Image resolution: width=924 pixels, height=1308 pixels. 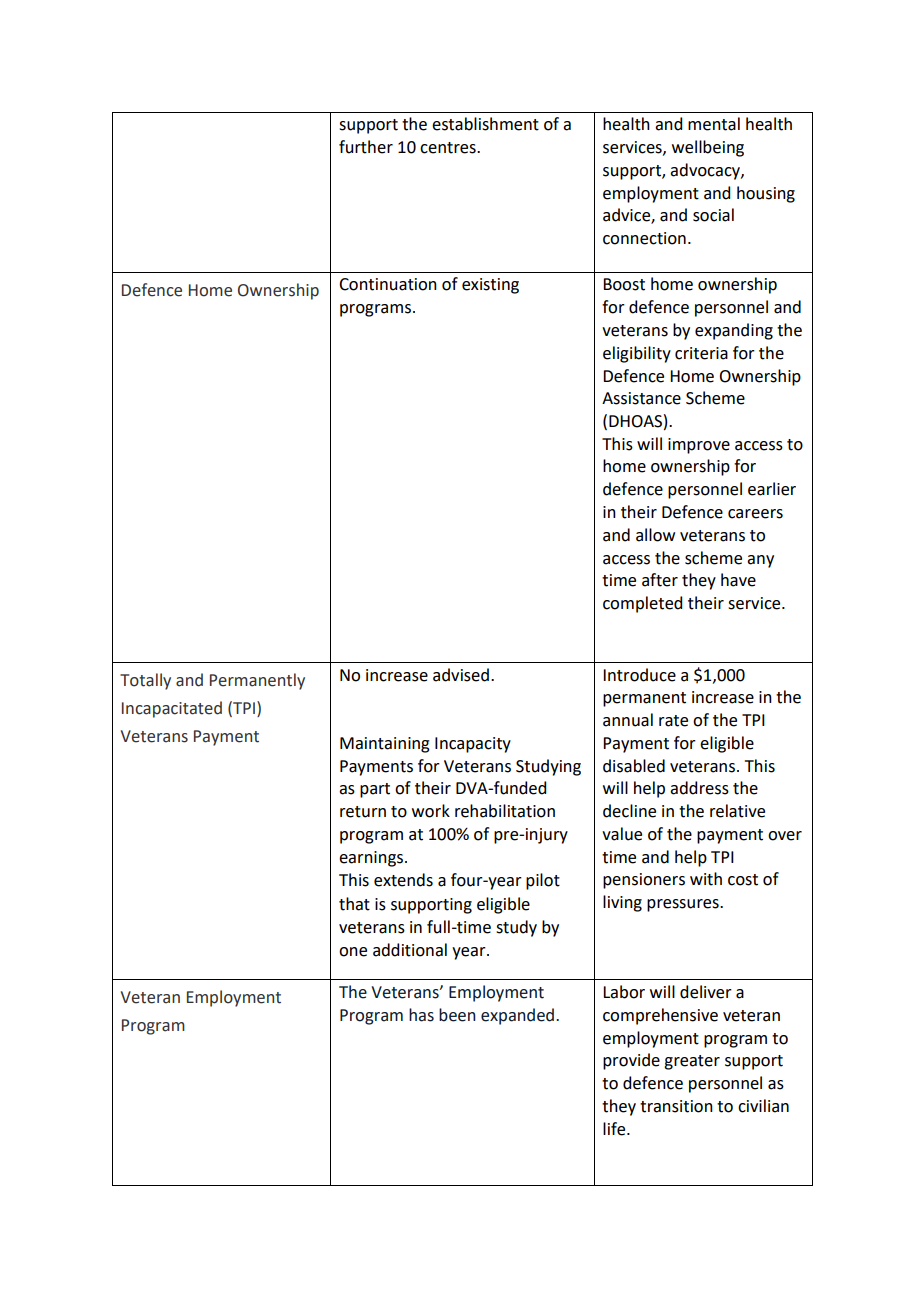 What do you see at coordinates (676, 1106) in the image?
I see `transition` at bounding box center [676, 1106].
